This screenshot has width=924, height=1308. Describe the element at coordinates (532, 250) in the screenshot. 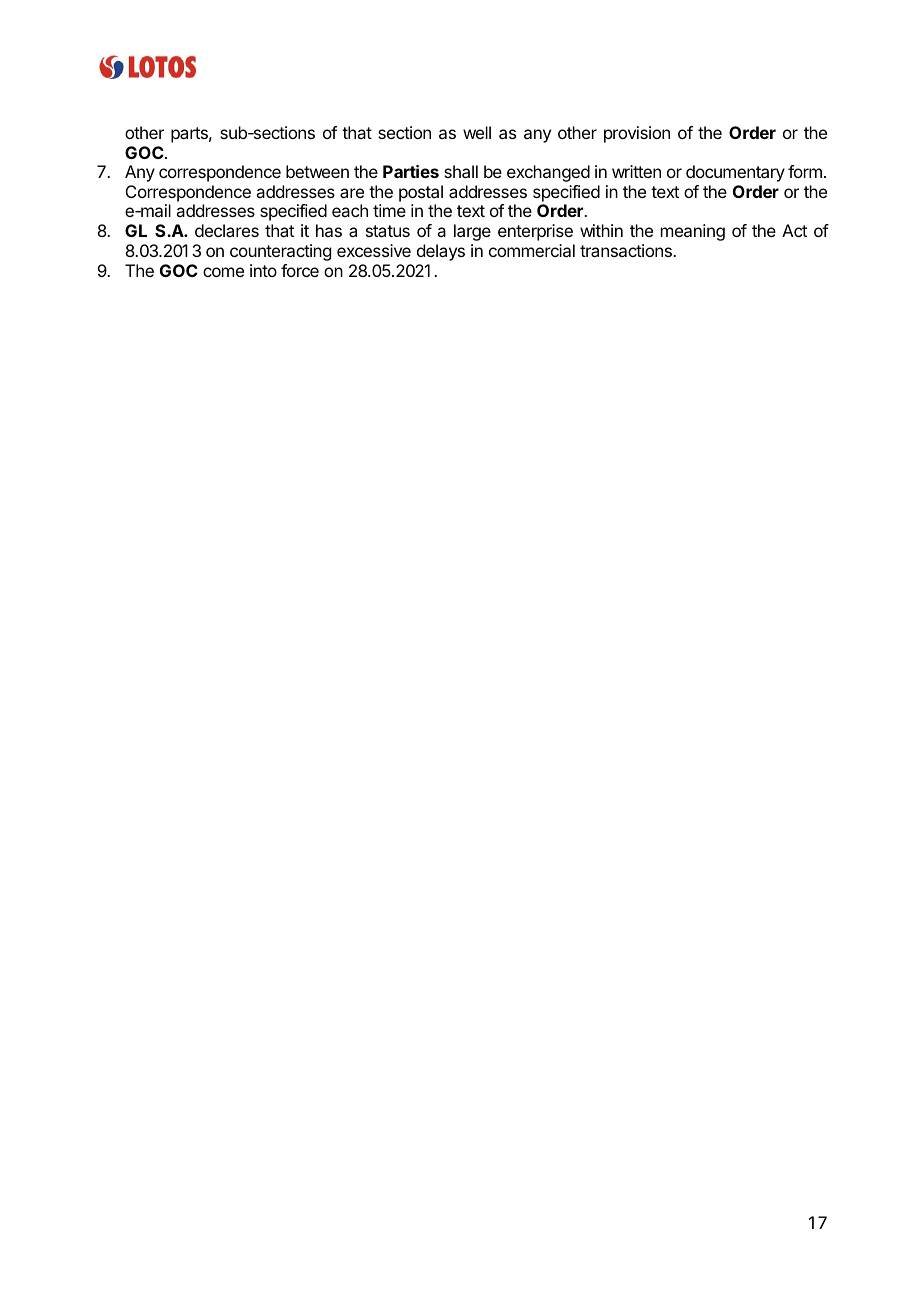

I see `commercial` at that location.
